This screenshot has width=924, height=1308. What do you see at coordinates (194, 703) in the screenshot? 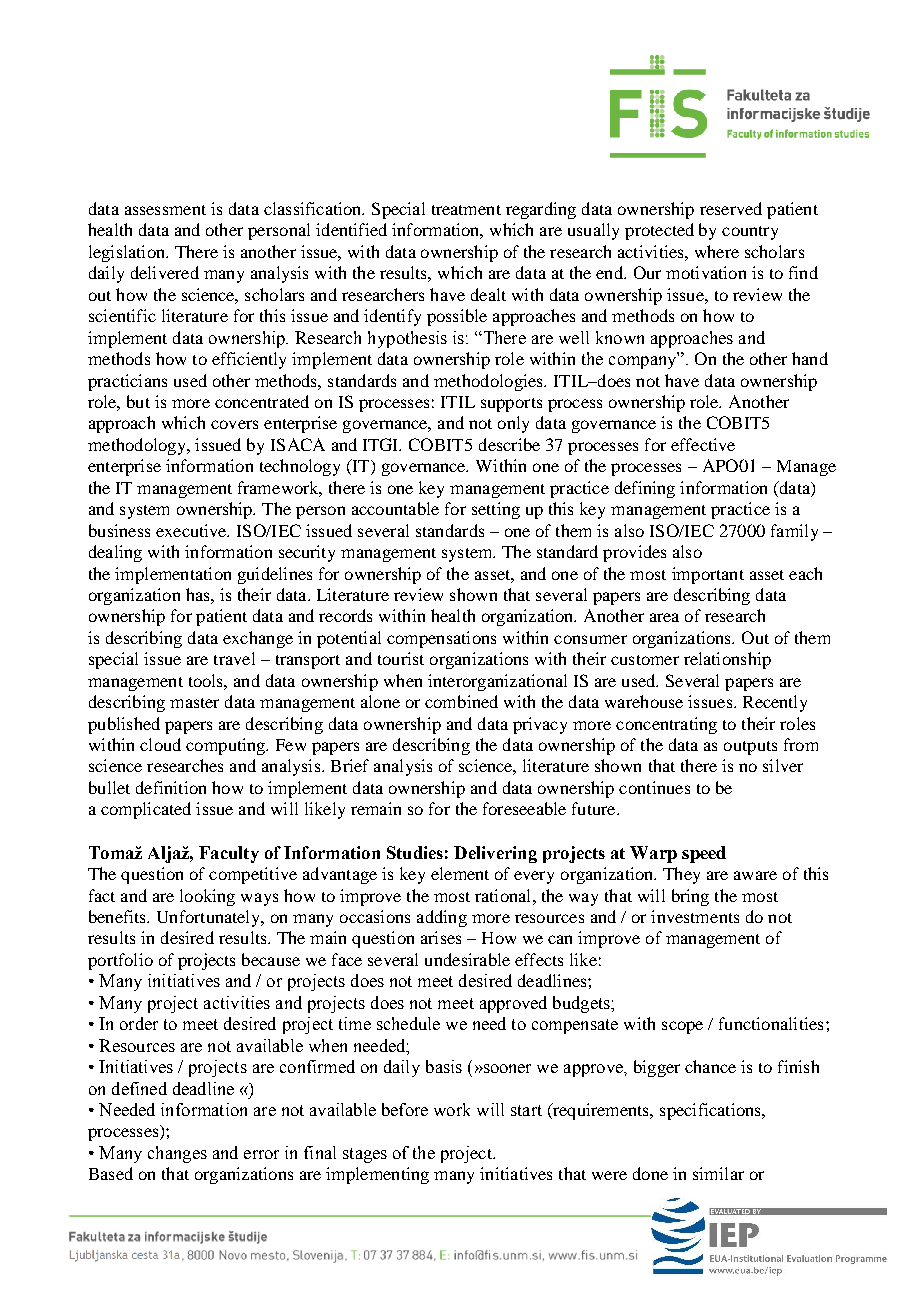
I see `master` at bounding box center [194, 703].
